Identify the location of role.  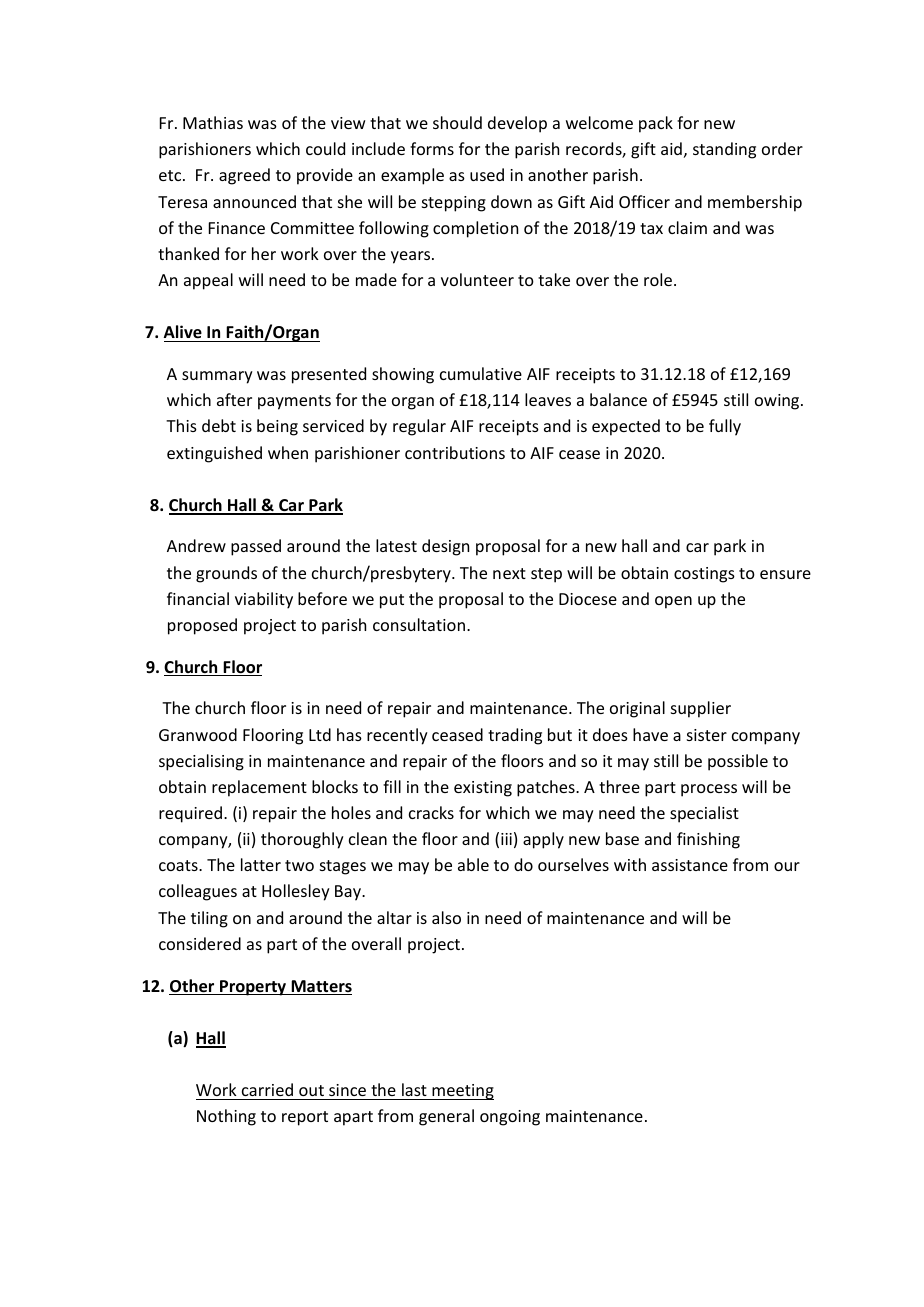
(658, 279).
